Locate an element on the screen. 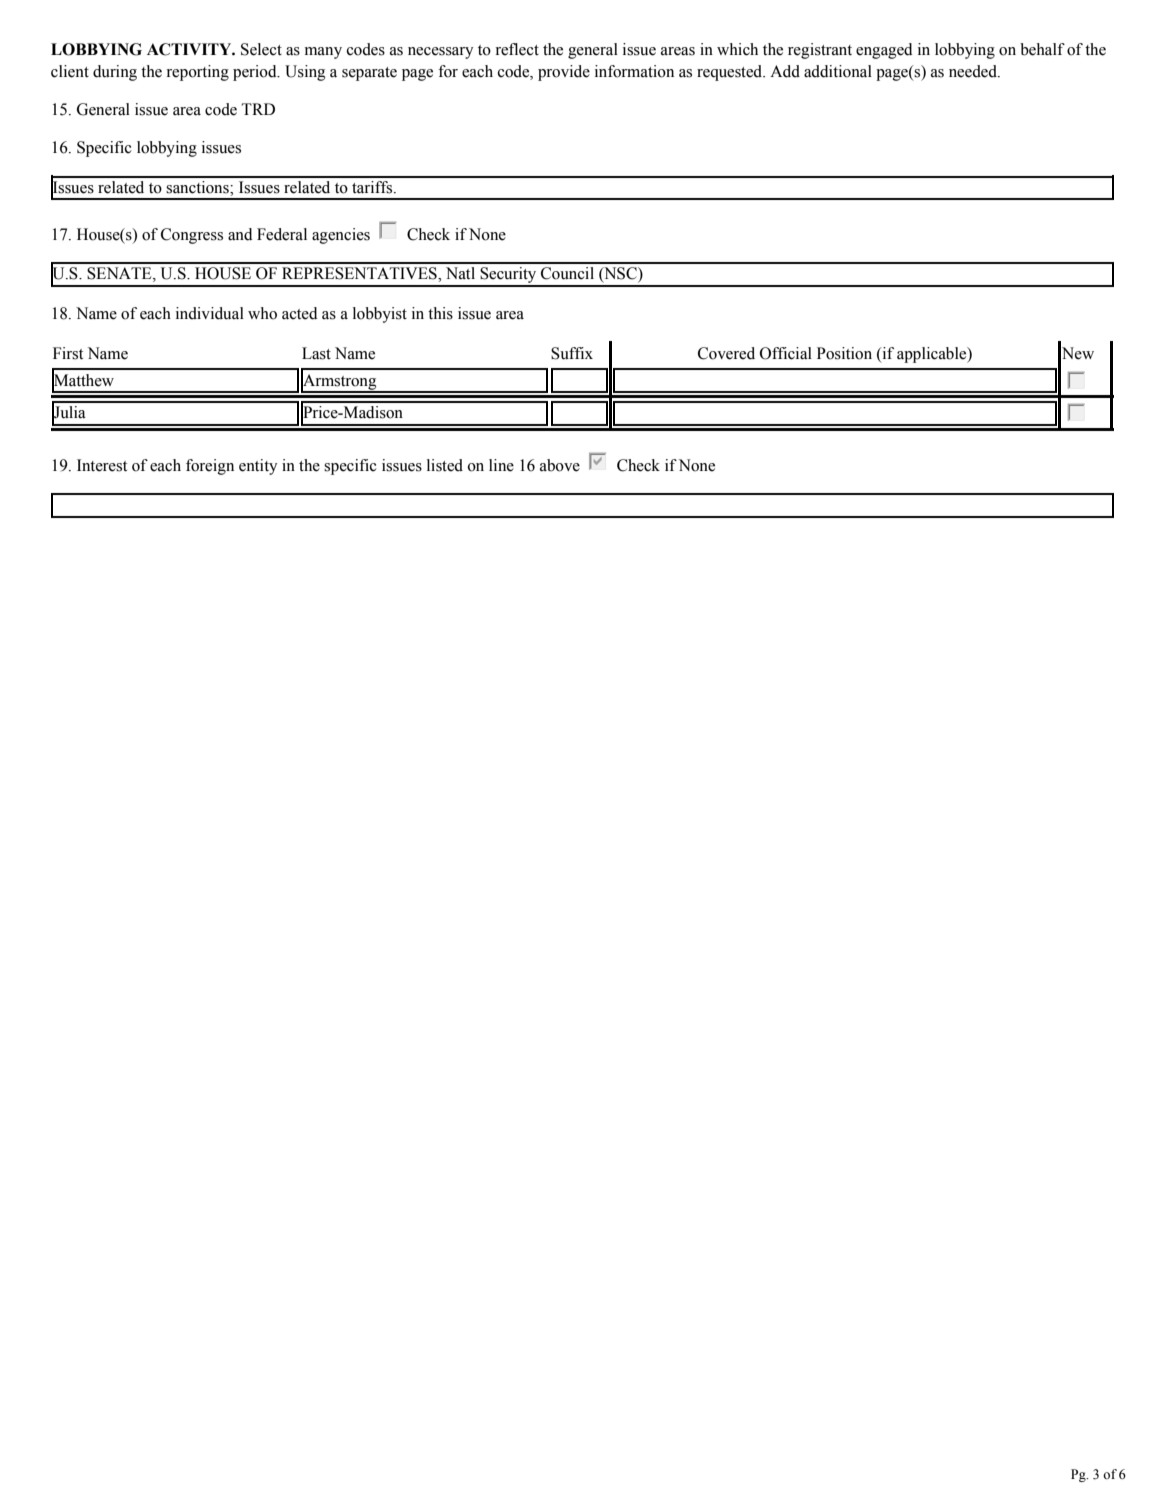 The width and height of the screenshot is (1168, 1512). needed is located at coordinates (974, 71).
